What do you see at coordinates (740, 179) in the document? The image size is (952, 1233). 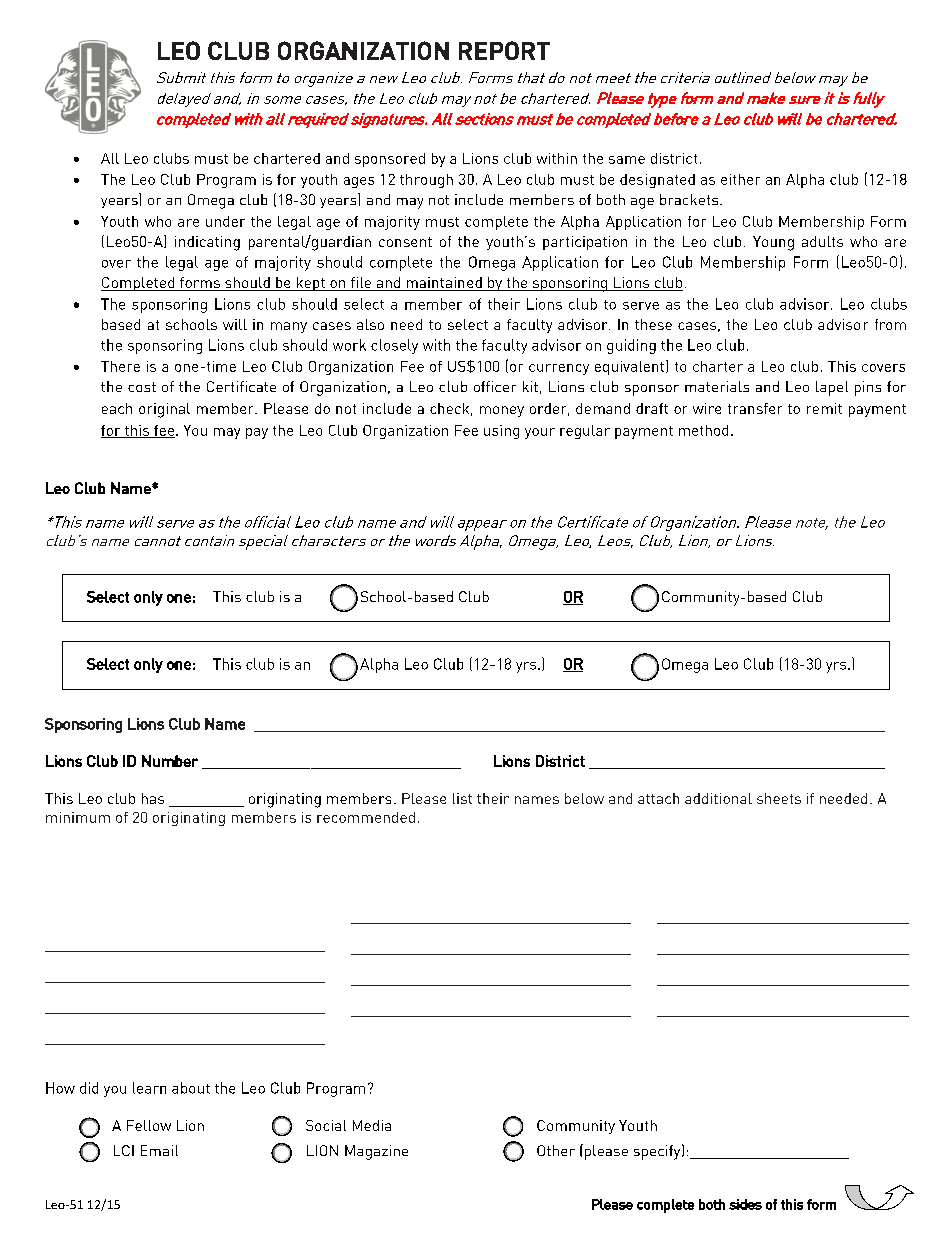 I see `either` at bounding box center [740, 179].
